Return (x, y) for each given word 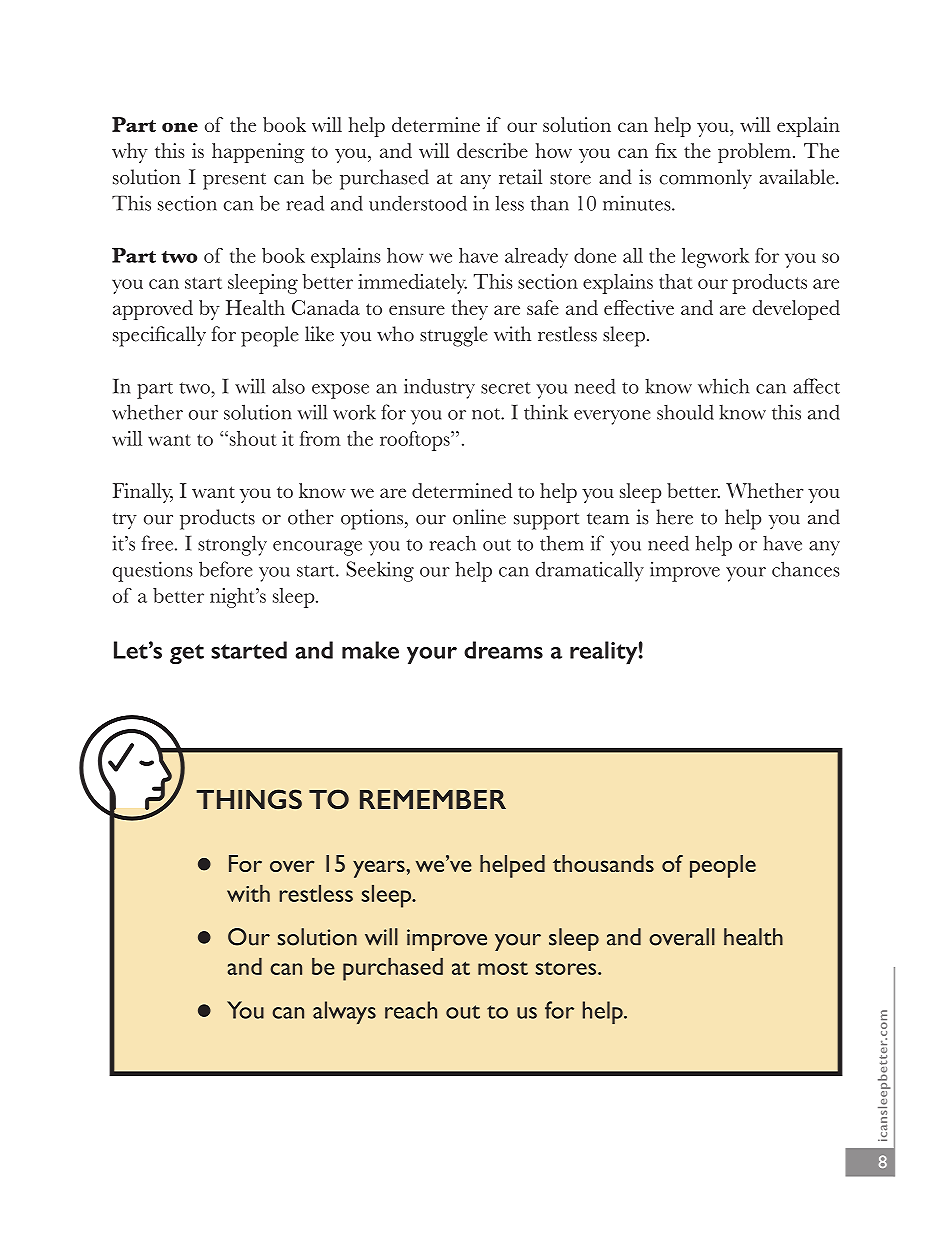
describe (492, 150)
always (344, 1012)
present (234, 181)
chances (805, 569)
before (225, 569)
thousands (603, 863)
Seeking (380, 571)
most (503, 968)
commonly (706, 179)
